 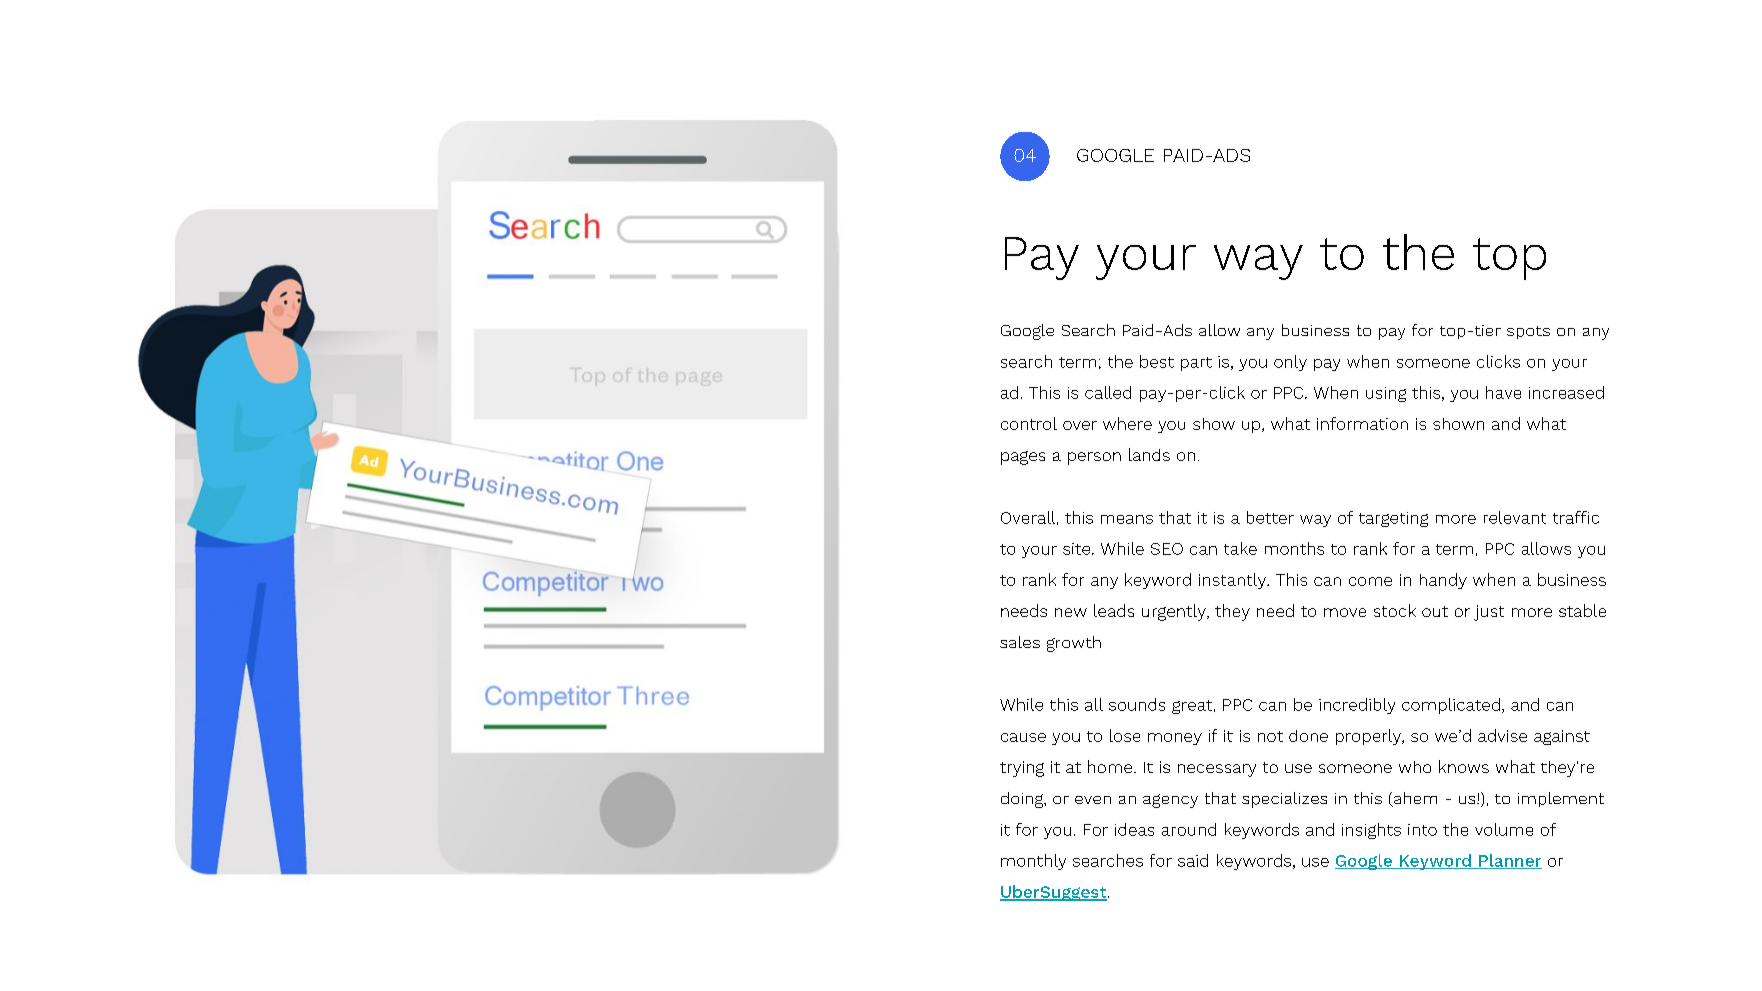 I want to click on move, so click(x=1345, y=612).
